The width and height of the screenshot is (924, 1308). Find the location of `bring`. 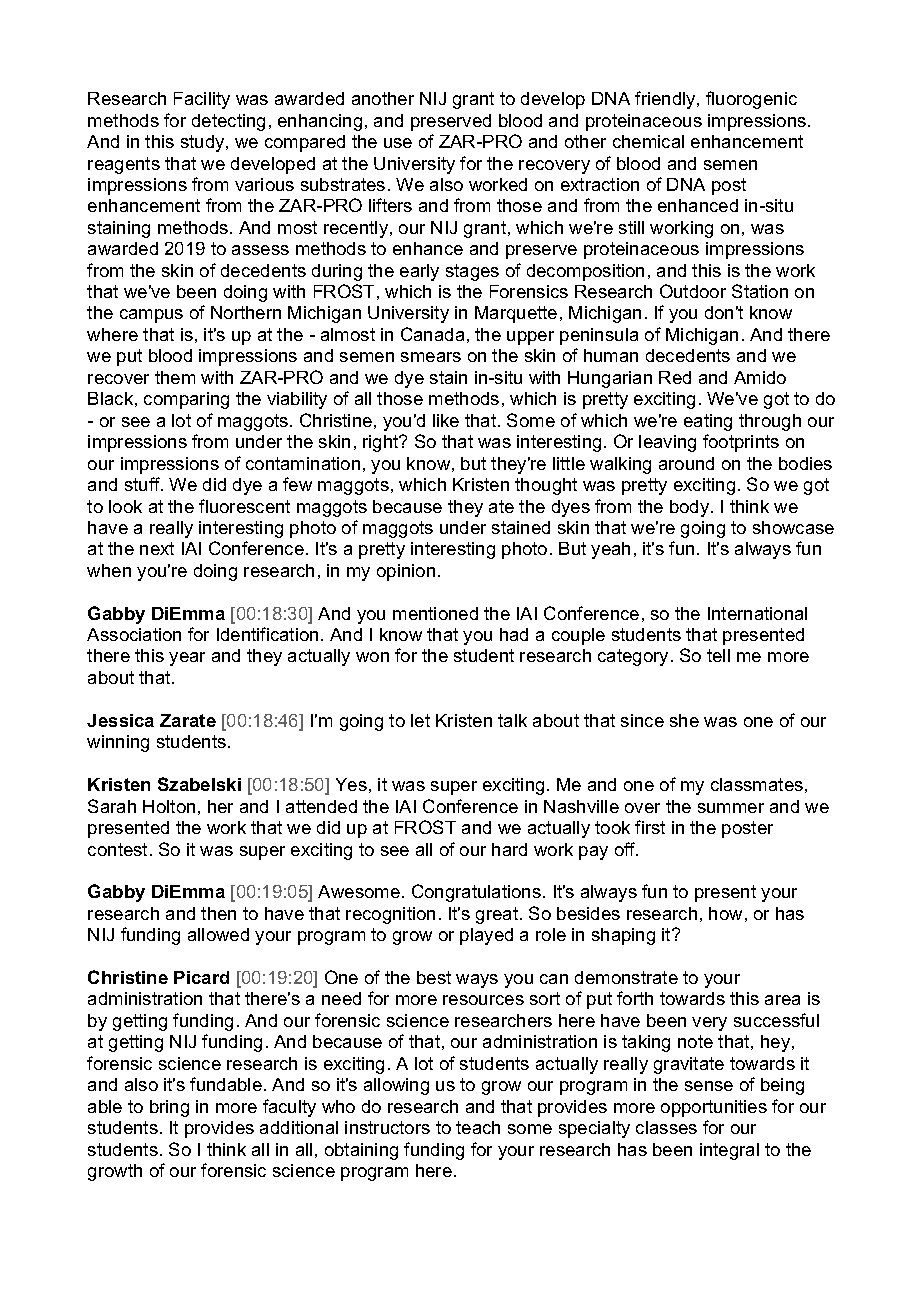

bring is located at coordinates (169, 1108).
